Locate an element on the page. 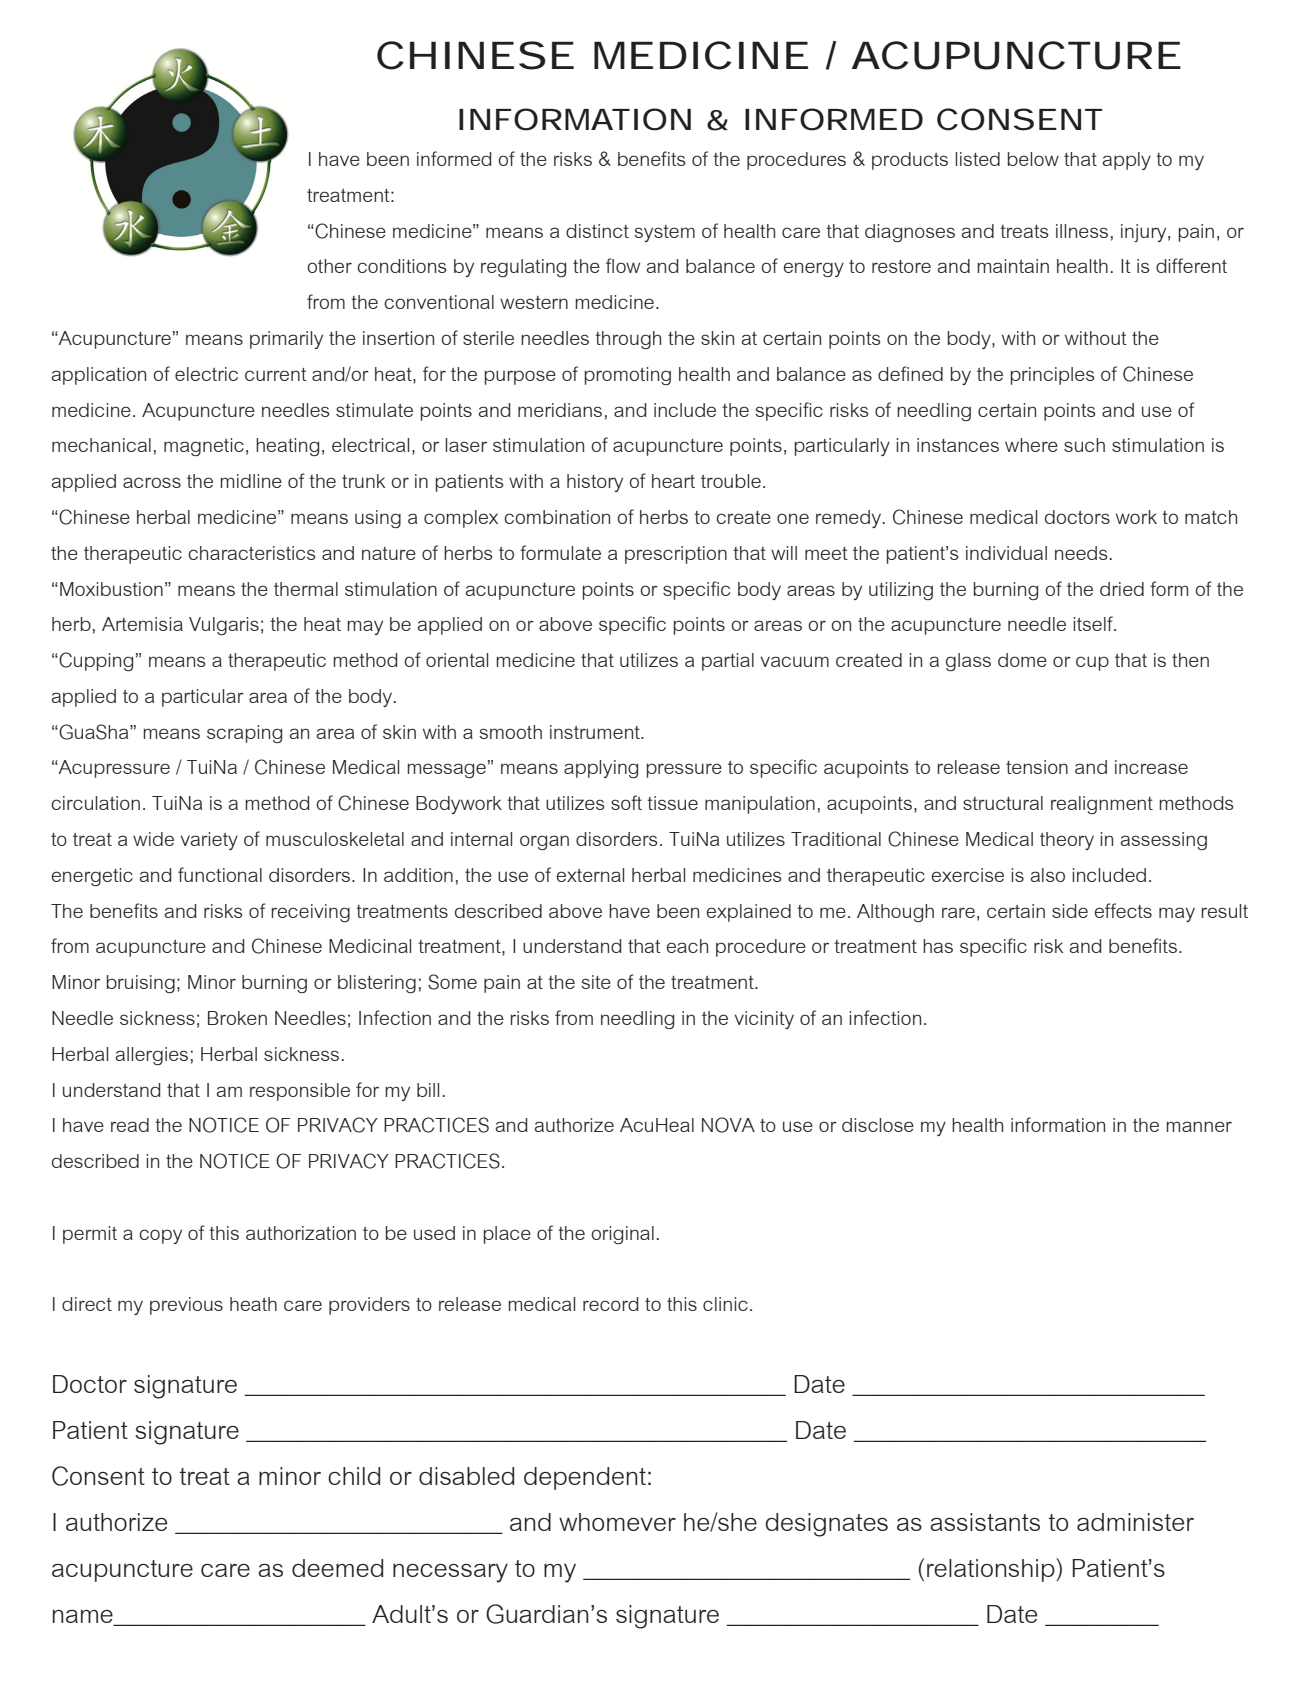 The image size is (1303, 1687). original is located at coordinates (622, 1235).
